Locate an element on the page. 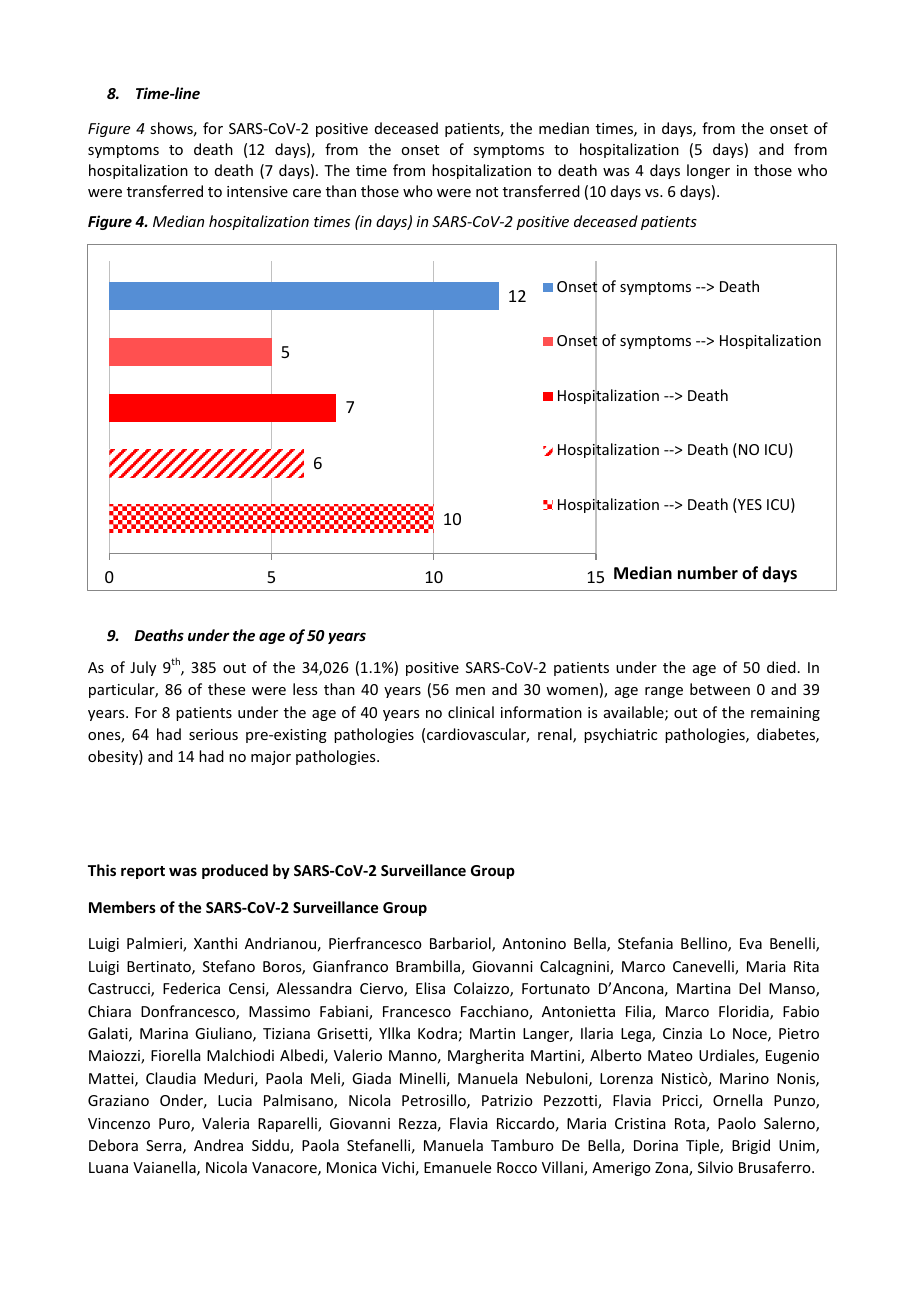 The height and width of the image is (1307, 924). Rocco is located at coordinates (517, 1167).
